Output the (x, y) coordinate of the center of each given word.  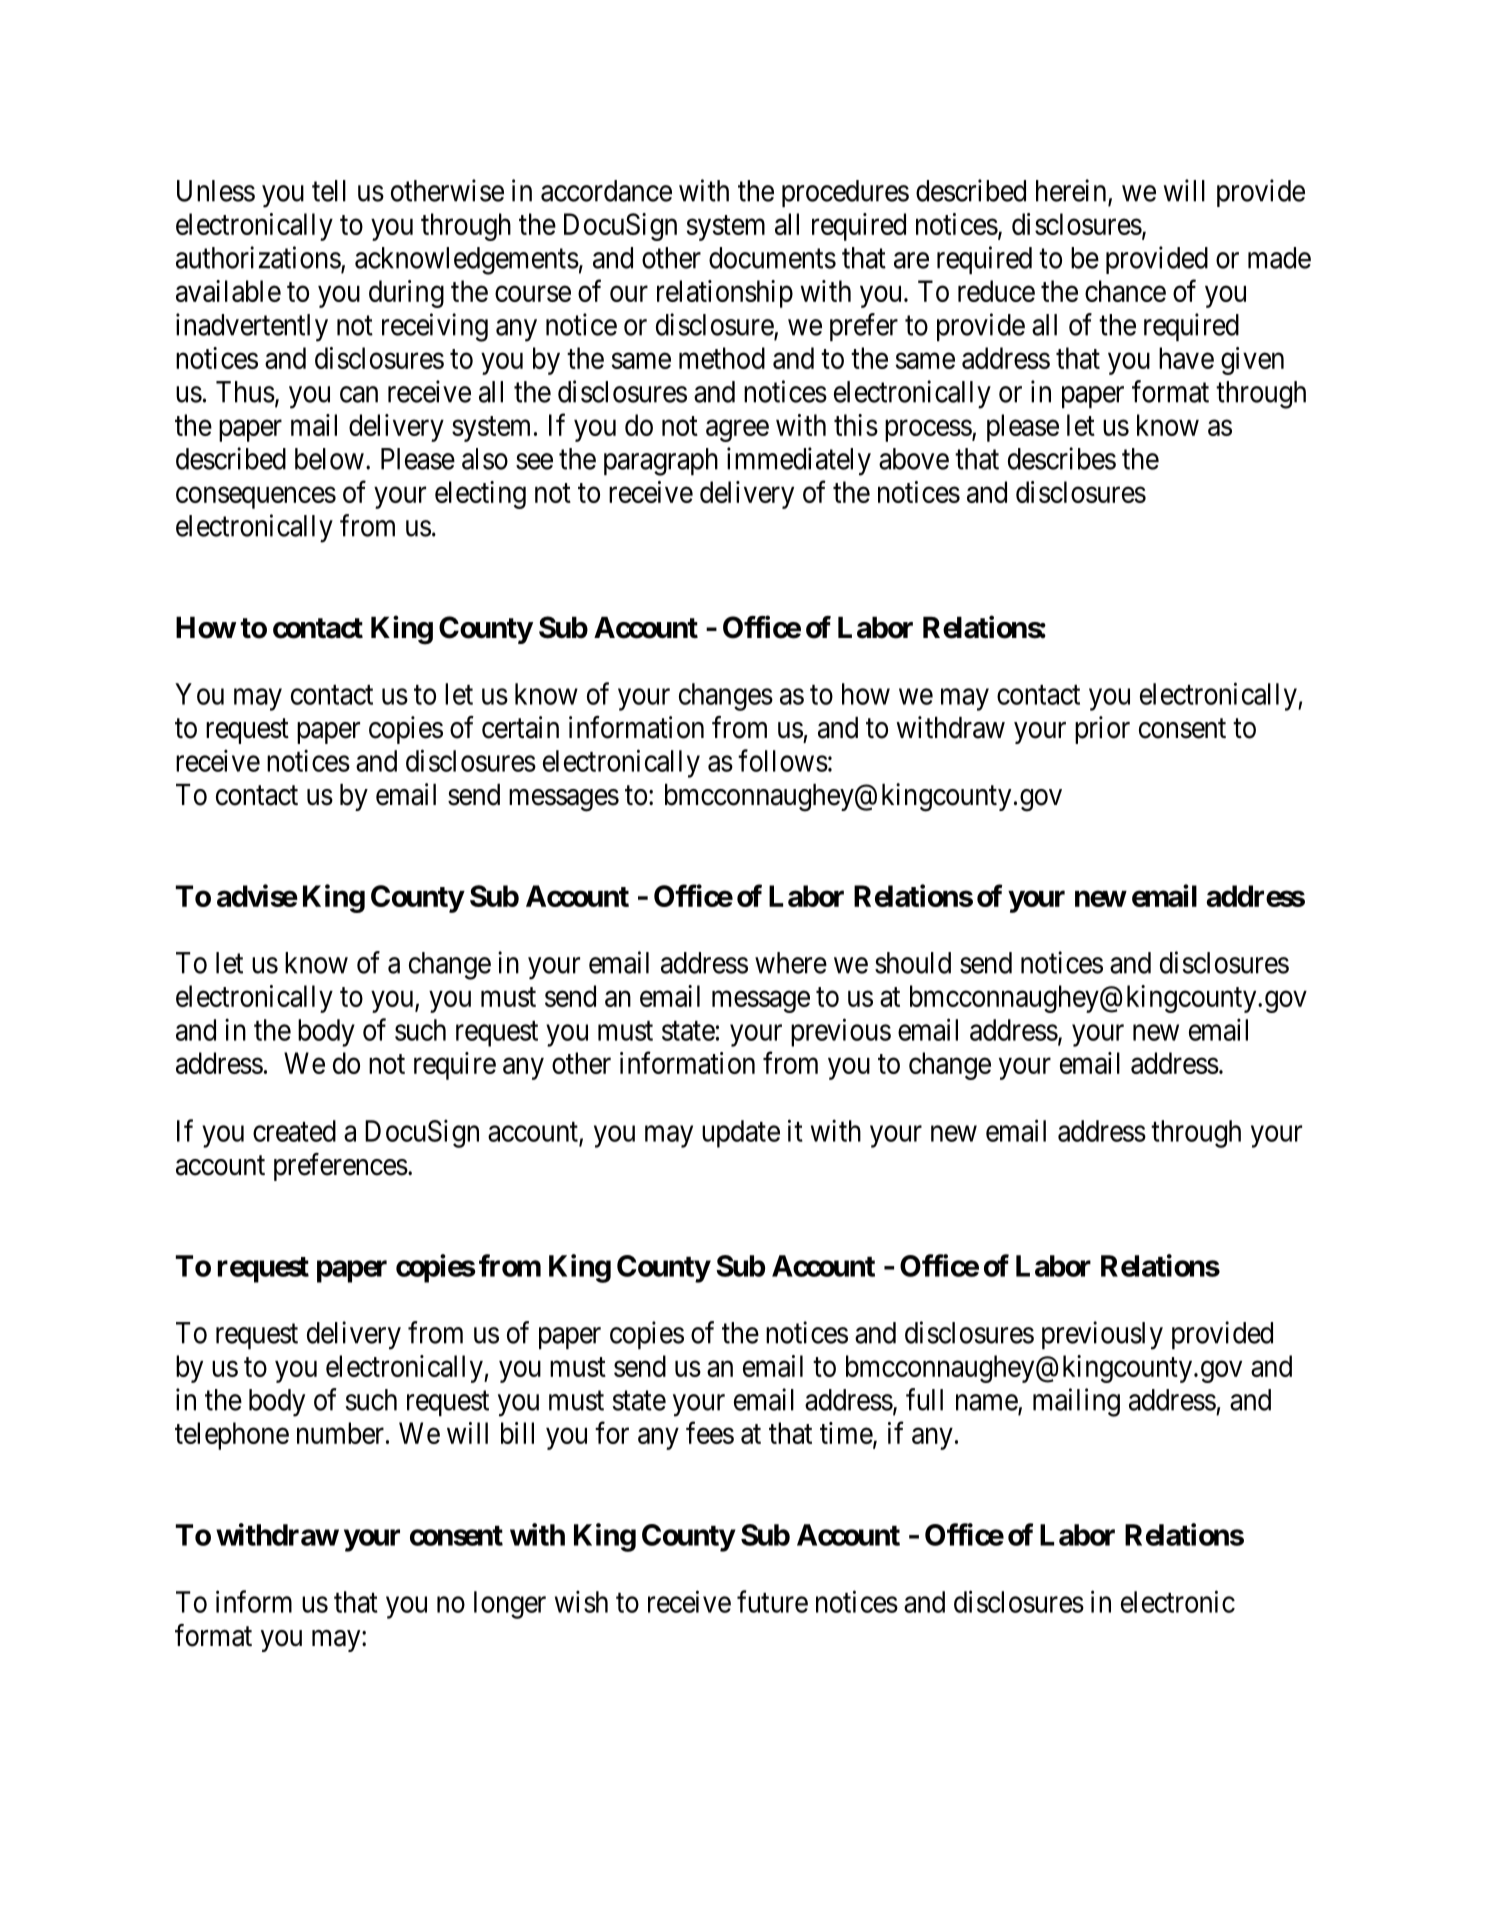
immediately (799, 461)
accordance (606, 191)
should (913, 963)
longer (510, 1605)
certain (520, 727)
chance (1125, 291)
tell (329, 191)
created (294, 1131)
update (741, 1134)
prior (1102, 730)
